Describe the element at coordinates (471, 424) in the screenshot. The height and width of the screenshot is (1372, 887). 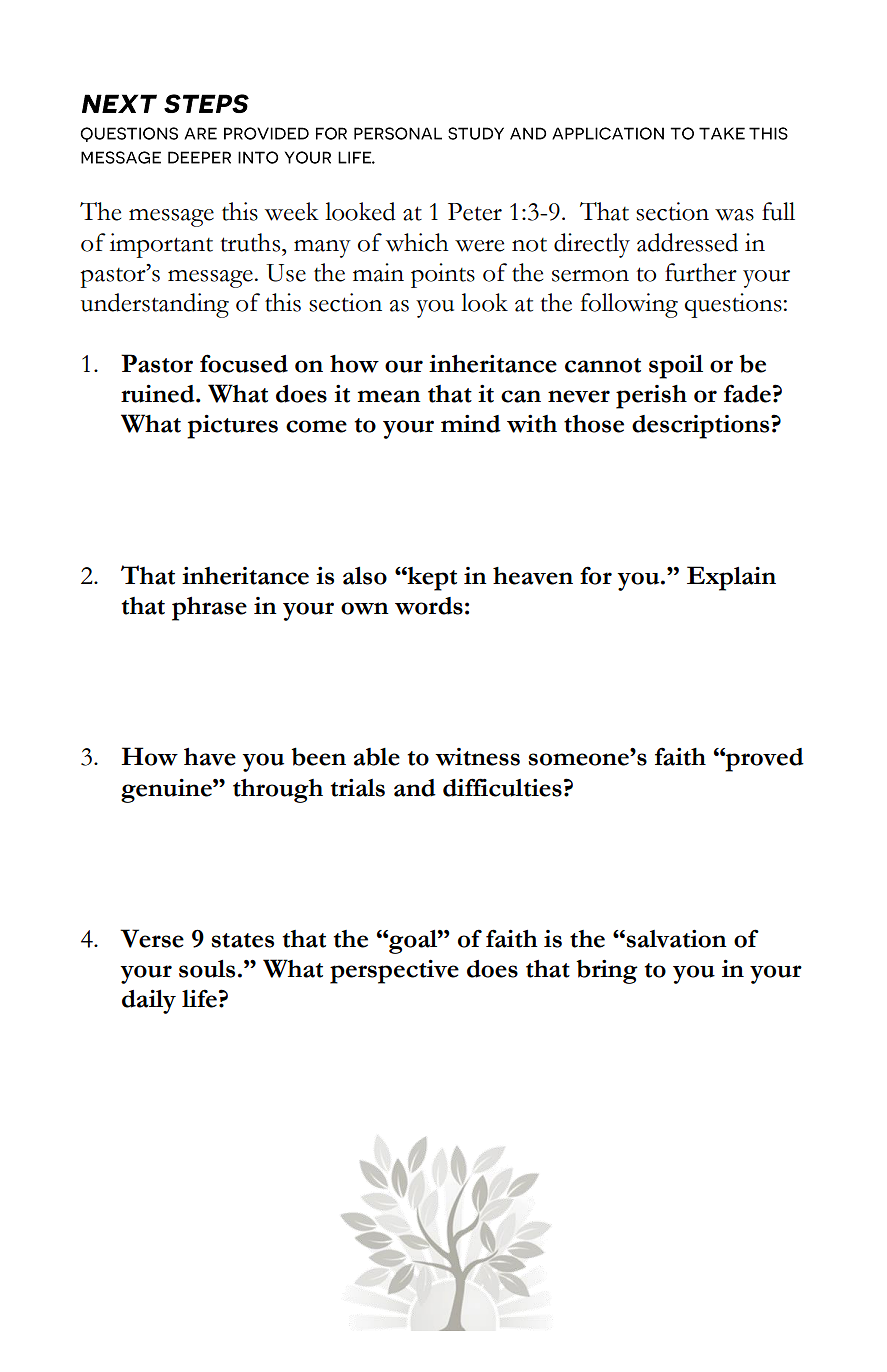
I see `mind` at that location.
